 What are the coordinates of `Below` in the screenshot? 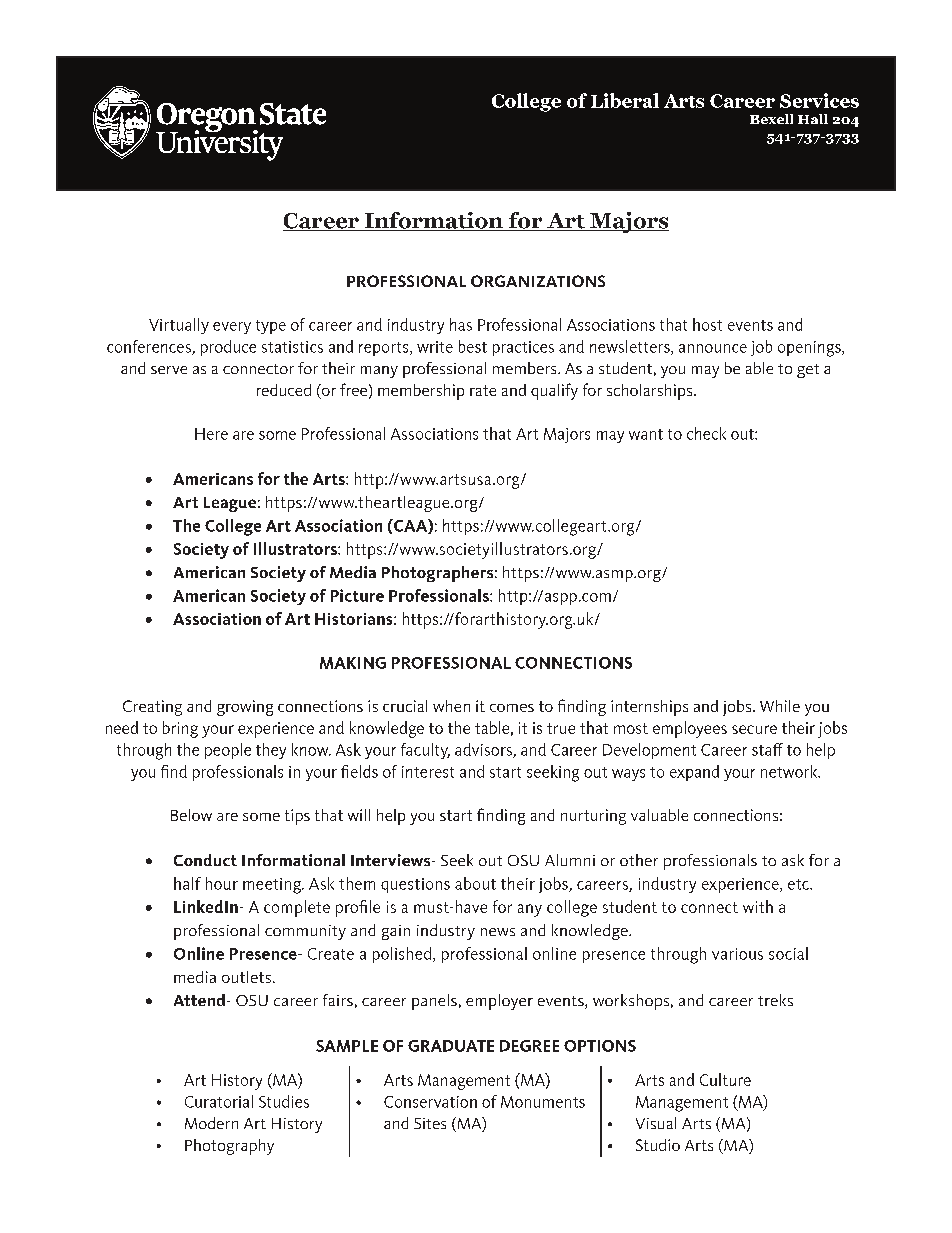 It's located at (191, 815).
